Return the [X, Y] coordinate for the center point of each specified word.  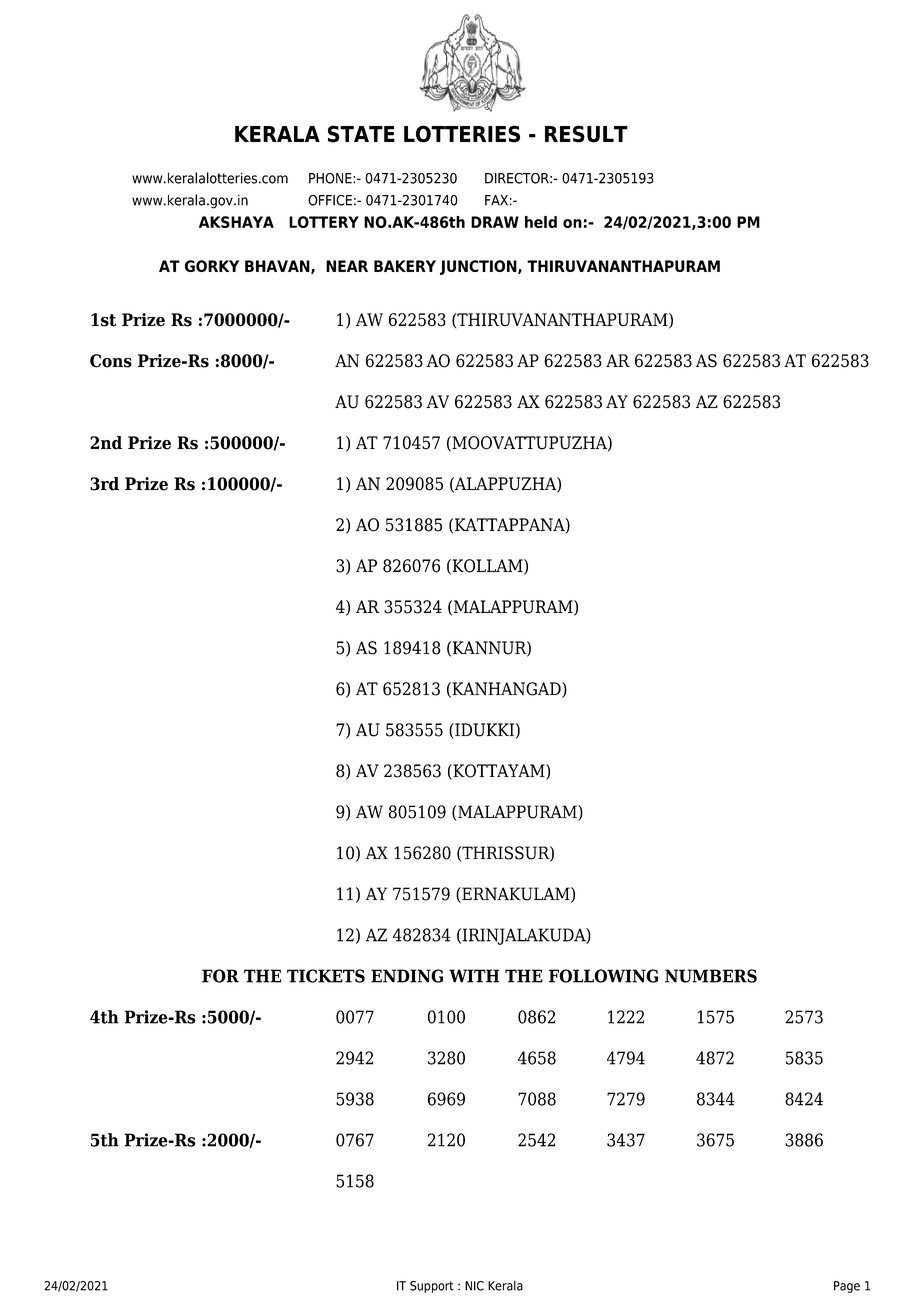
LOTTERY [324, 222]
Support [432, 1287]
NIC [474, 1286]
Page [847, 1287]
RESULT [586, 134]
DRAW [495, 222]
